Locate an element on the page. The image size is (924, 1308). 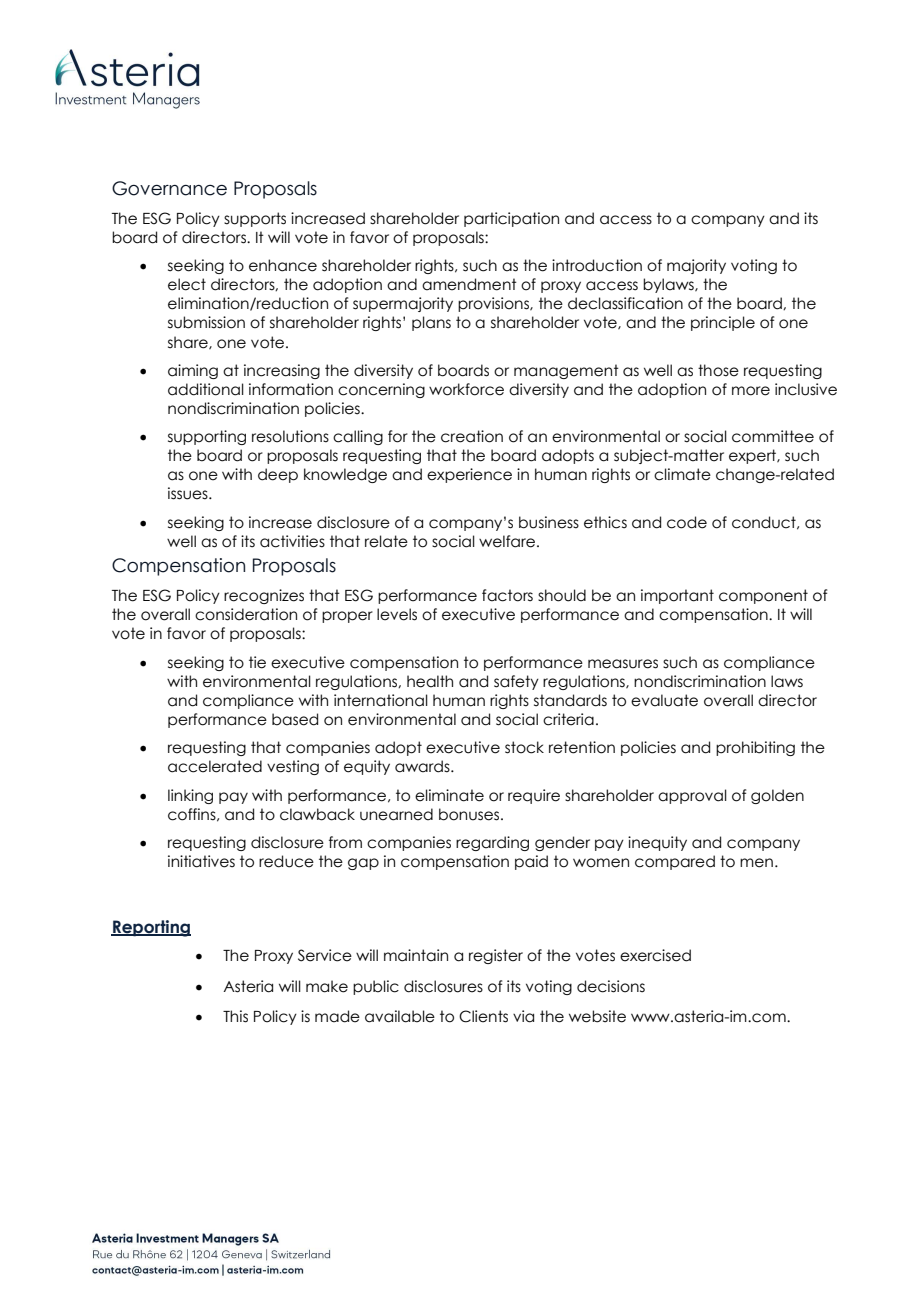
component is located at coordinates (763, 596).
